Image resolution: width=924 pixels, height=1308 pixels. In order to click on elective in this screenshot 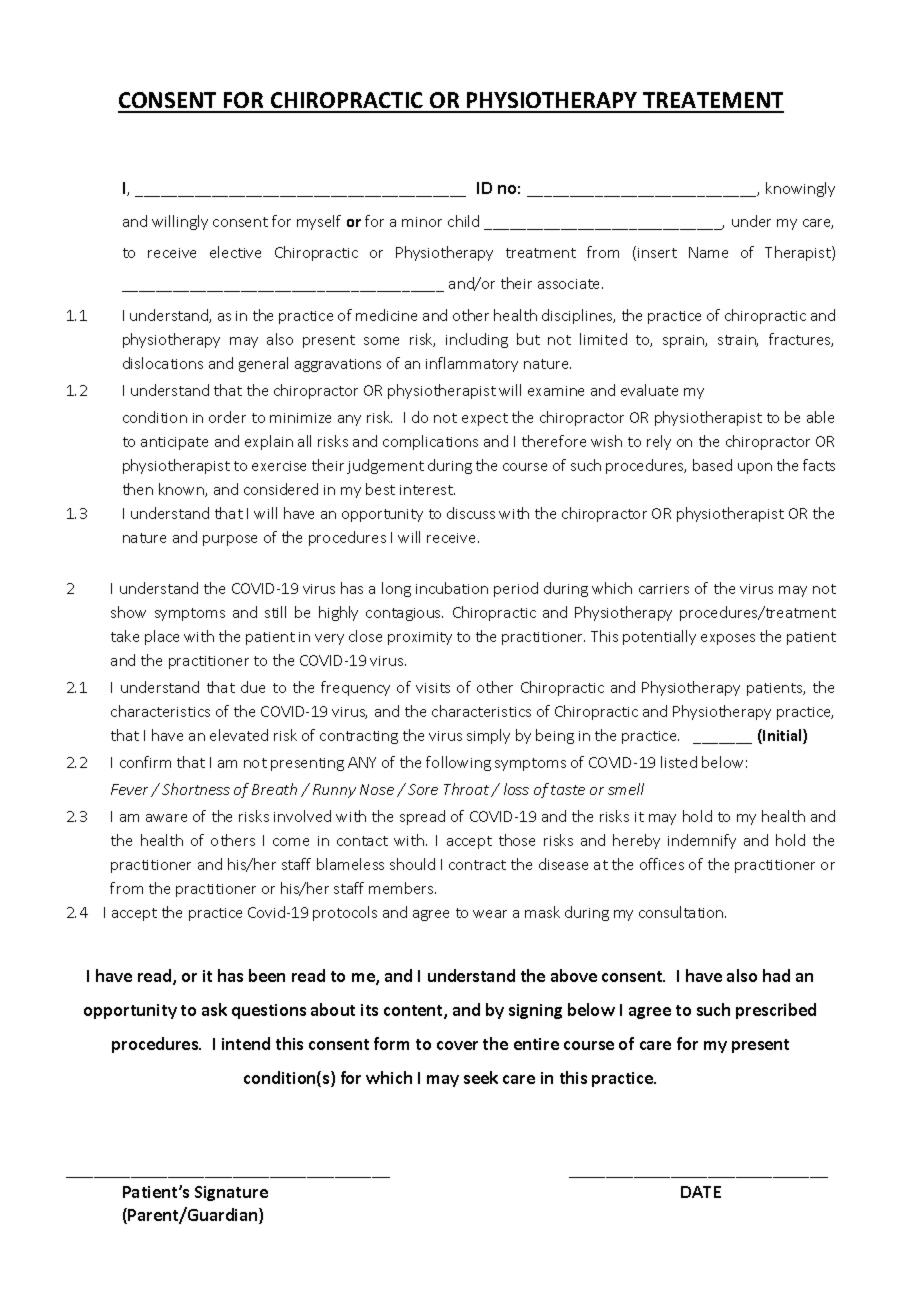, I will do `click(235, 252)`.
